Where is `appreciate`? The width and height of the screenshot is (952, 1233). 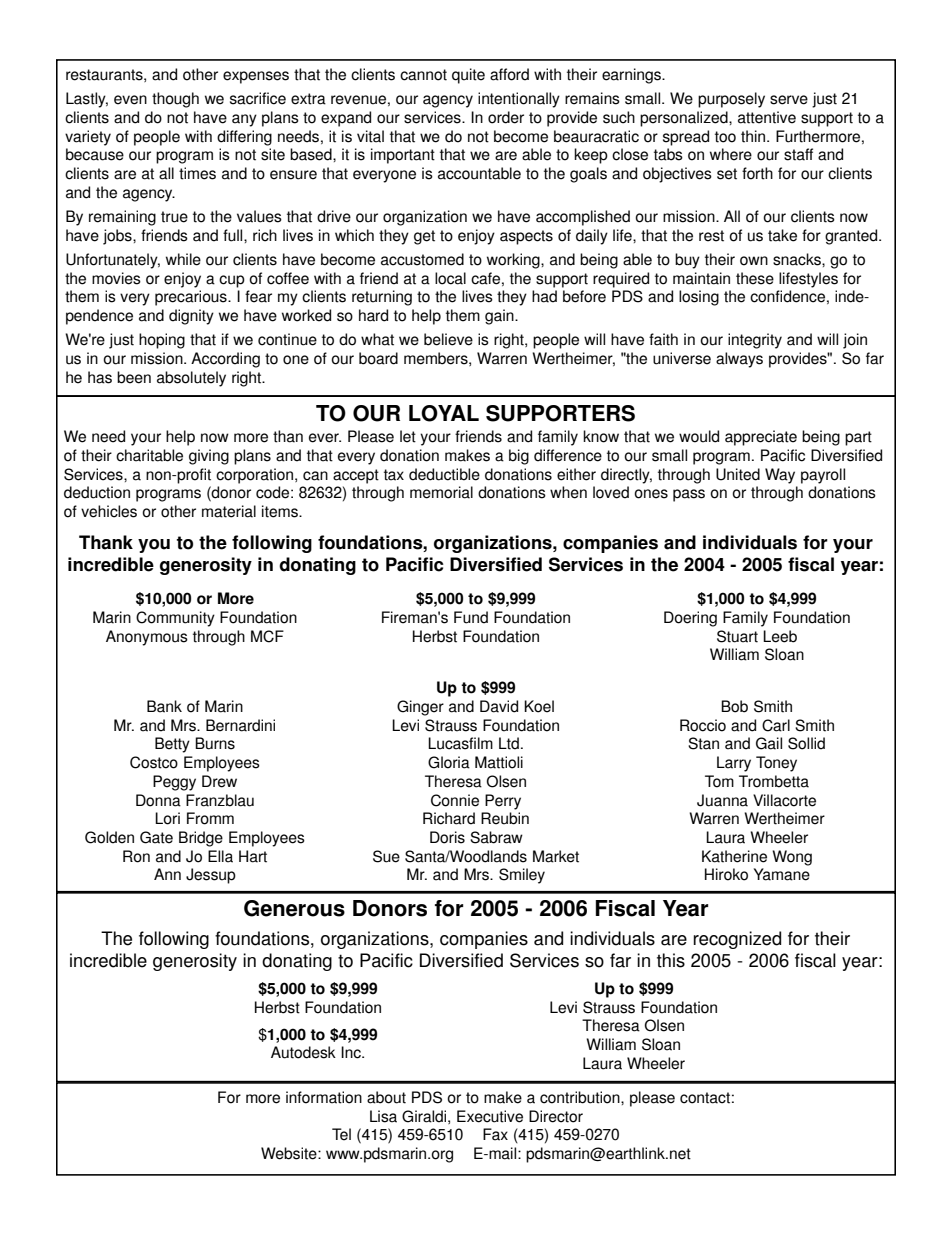
appreciate is located at coordinates (761, 438).
